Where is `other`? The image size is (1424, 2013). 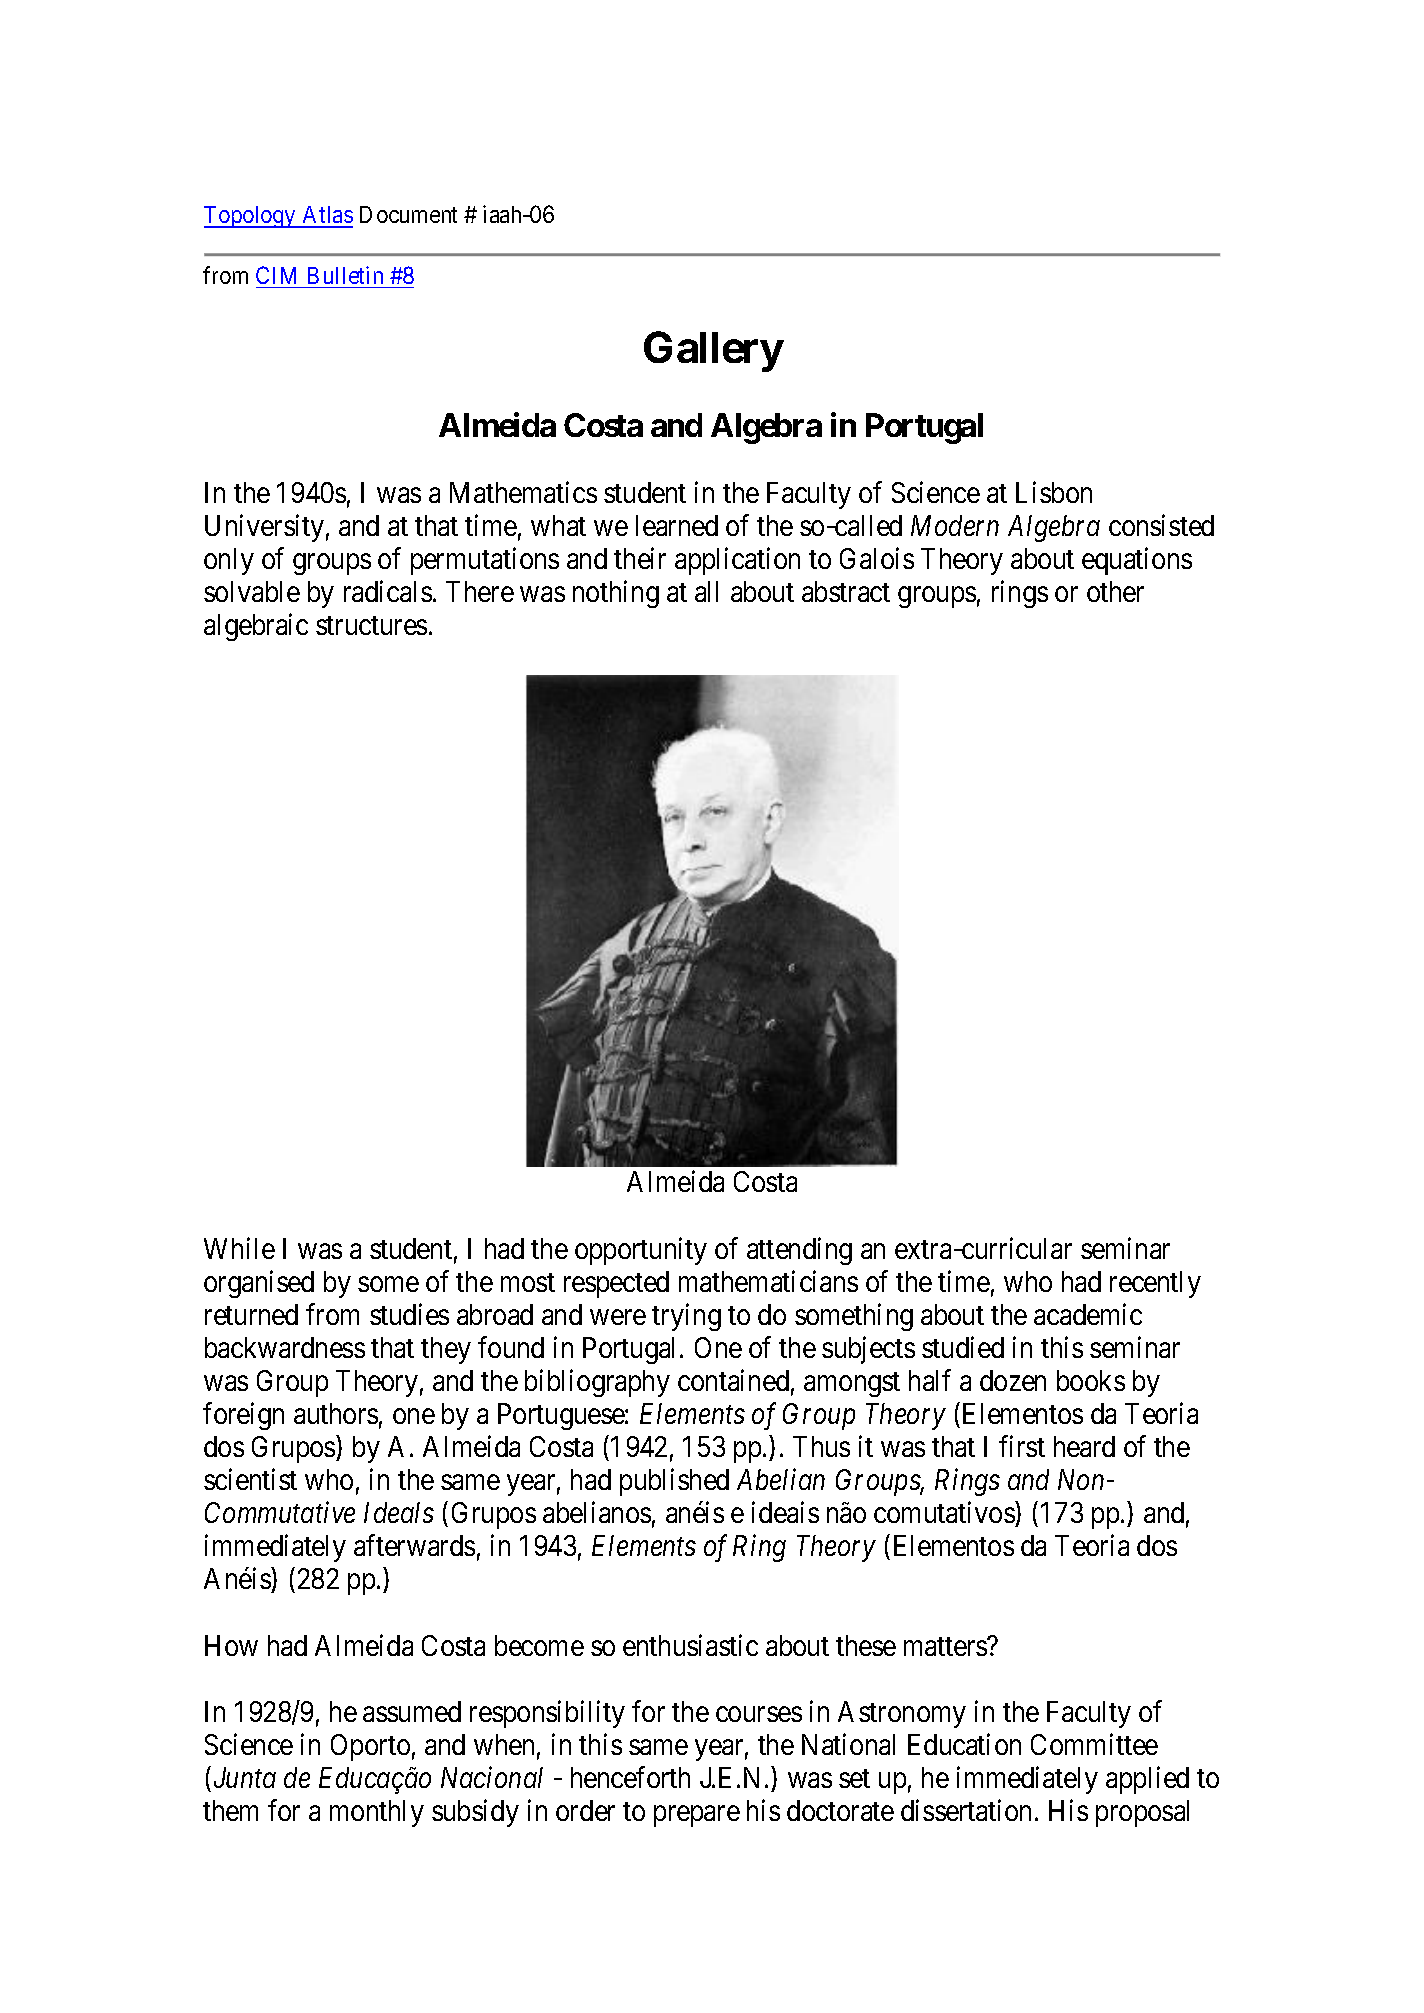
other is located at coordinates (1115, 591).
